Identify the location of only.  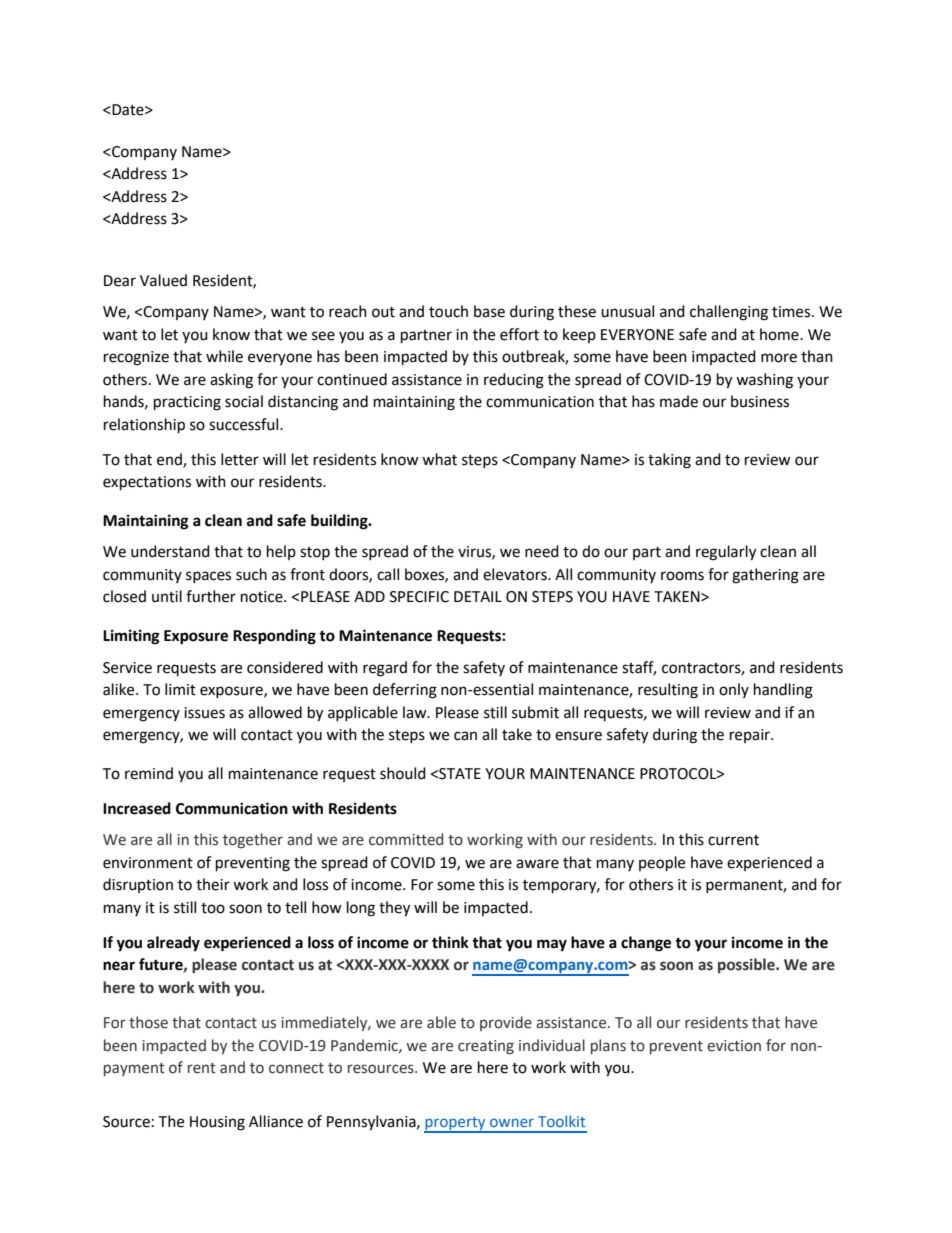
(734, 690).
